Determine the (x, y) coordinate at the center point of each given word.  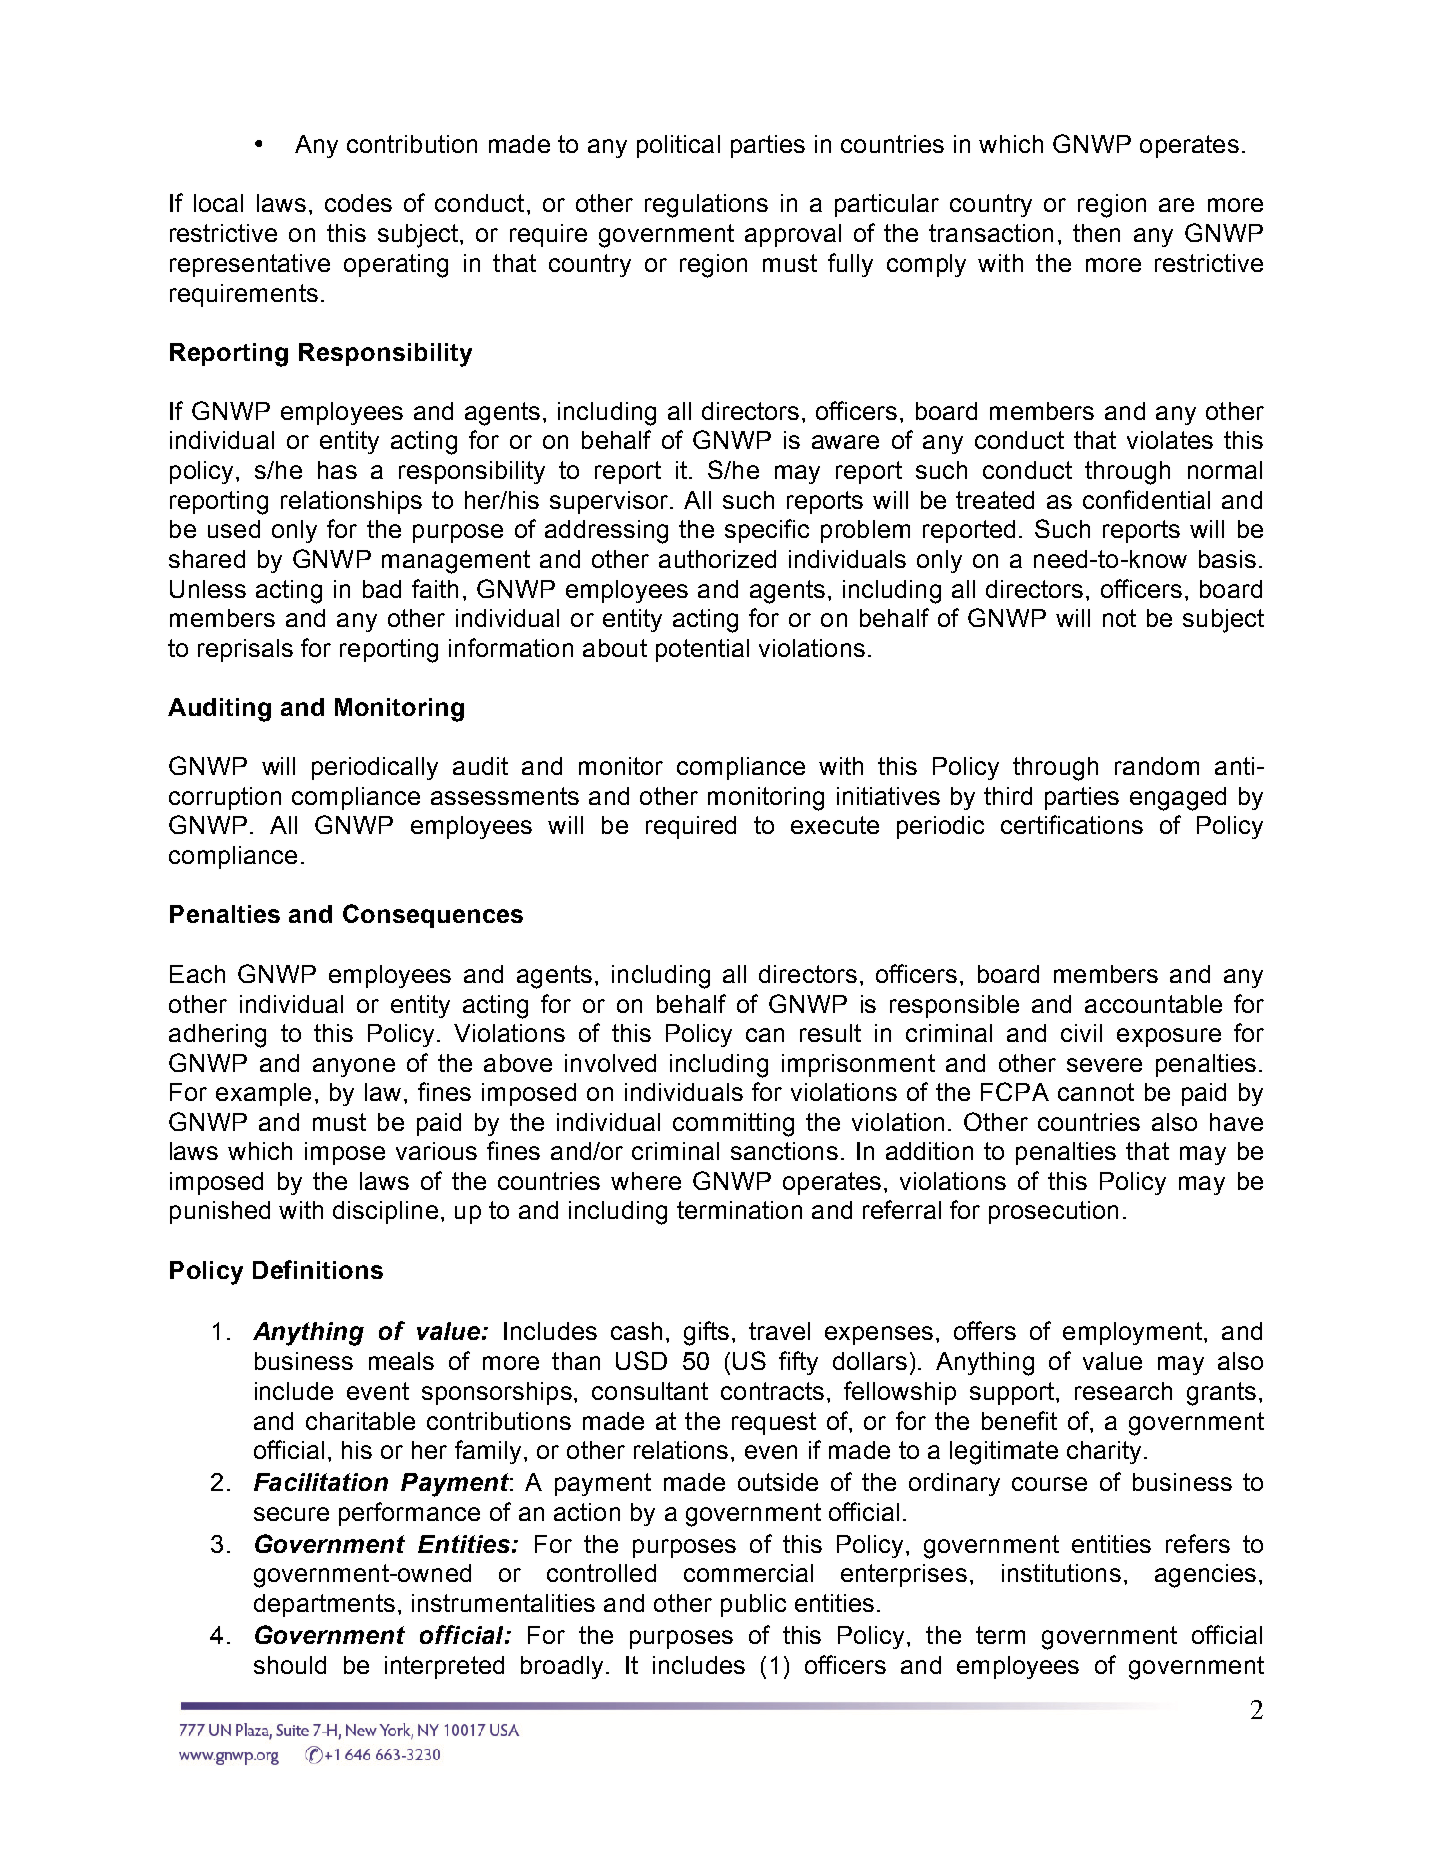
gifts (706, 1333)
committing (733, 1125)
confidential (1146, 499)
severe (1104, 1065)
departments (324, 1605)
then (1096, 233)
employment (1134, 1333)
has (337, 470)
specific (767, 531)
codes (358, 203)
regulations (706, 206)
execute (835, 825)
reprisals (245, 650)
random (1157, 766)
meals (401, 1361)
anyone (354, 1067)
